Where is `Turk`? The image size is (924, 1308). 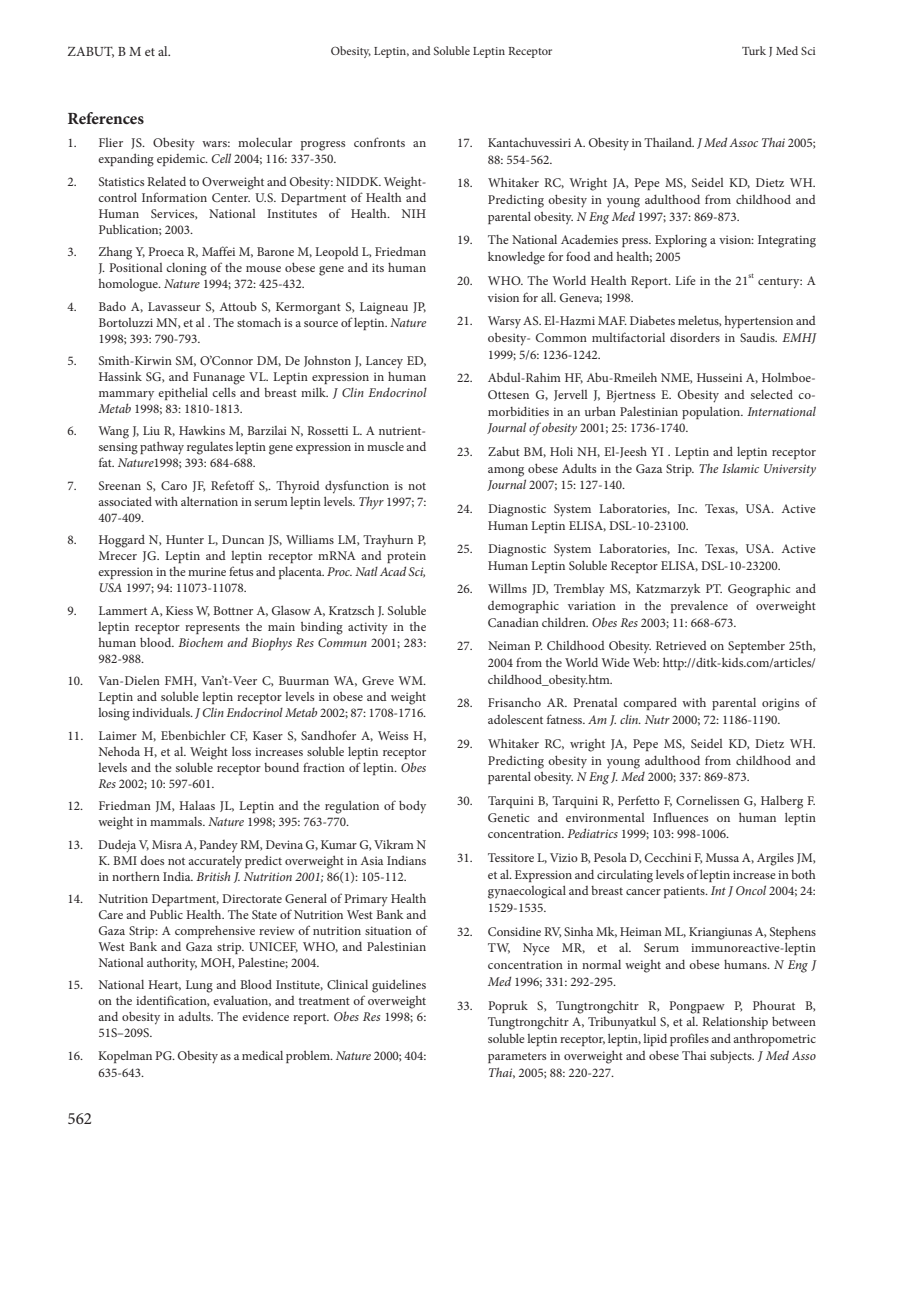
Turk is located at coordinates (754, 50).
